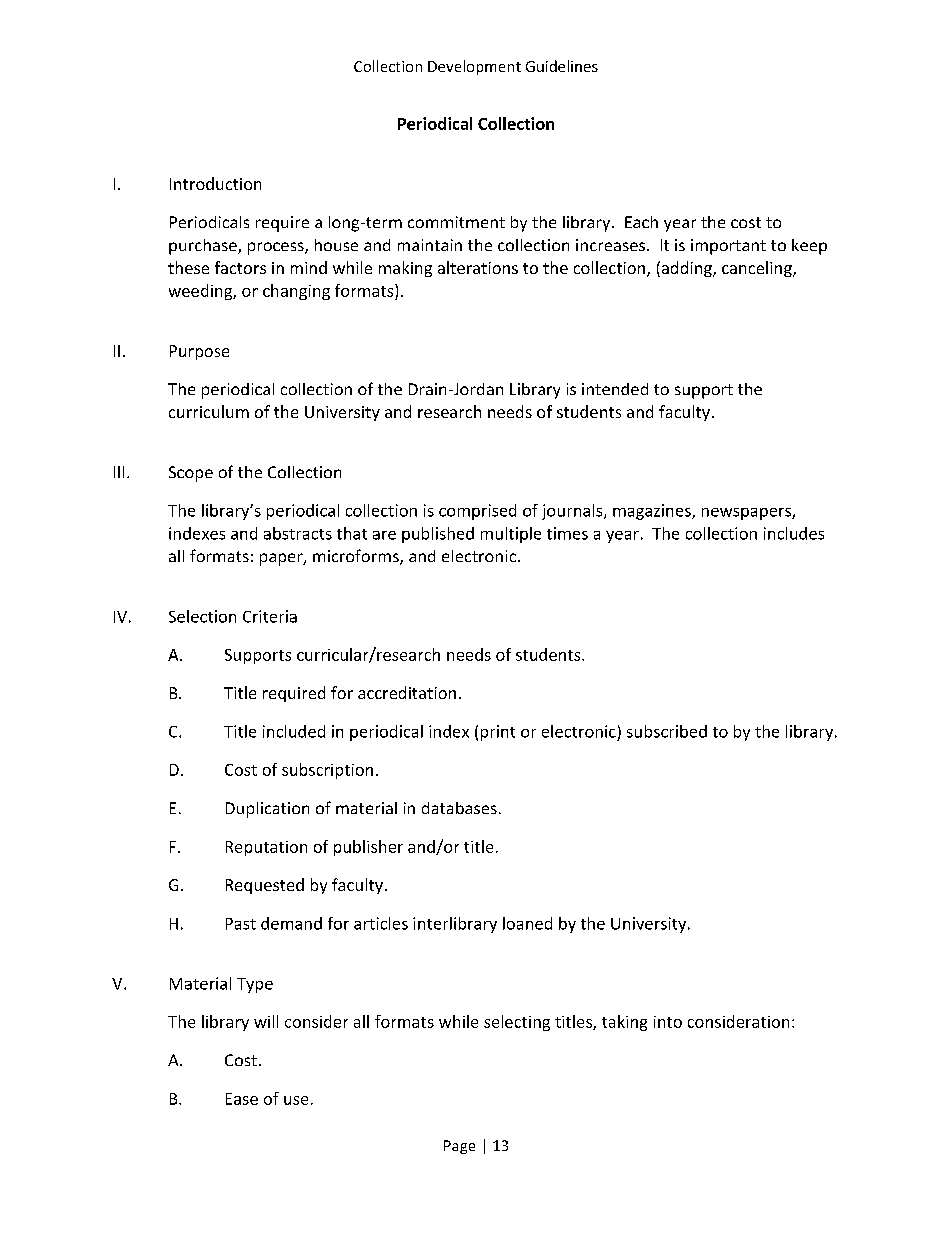  What do you see at coordinates (459, 808) in the screenshot?
I see `databases` at bounding box center [459, 808].
